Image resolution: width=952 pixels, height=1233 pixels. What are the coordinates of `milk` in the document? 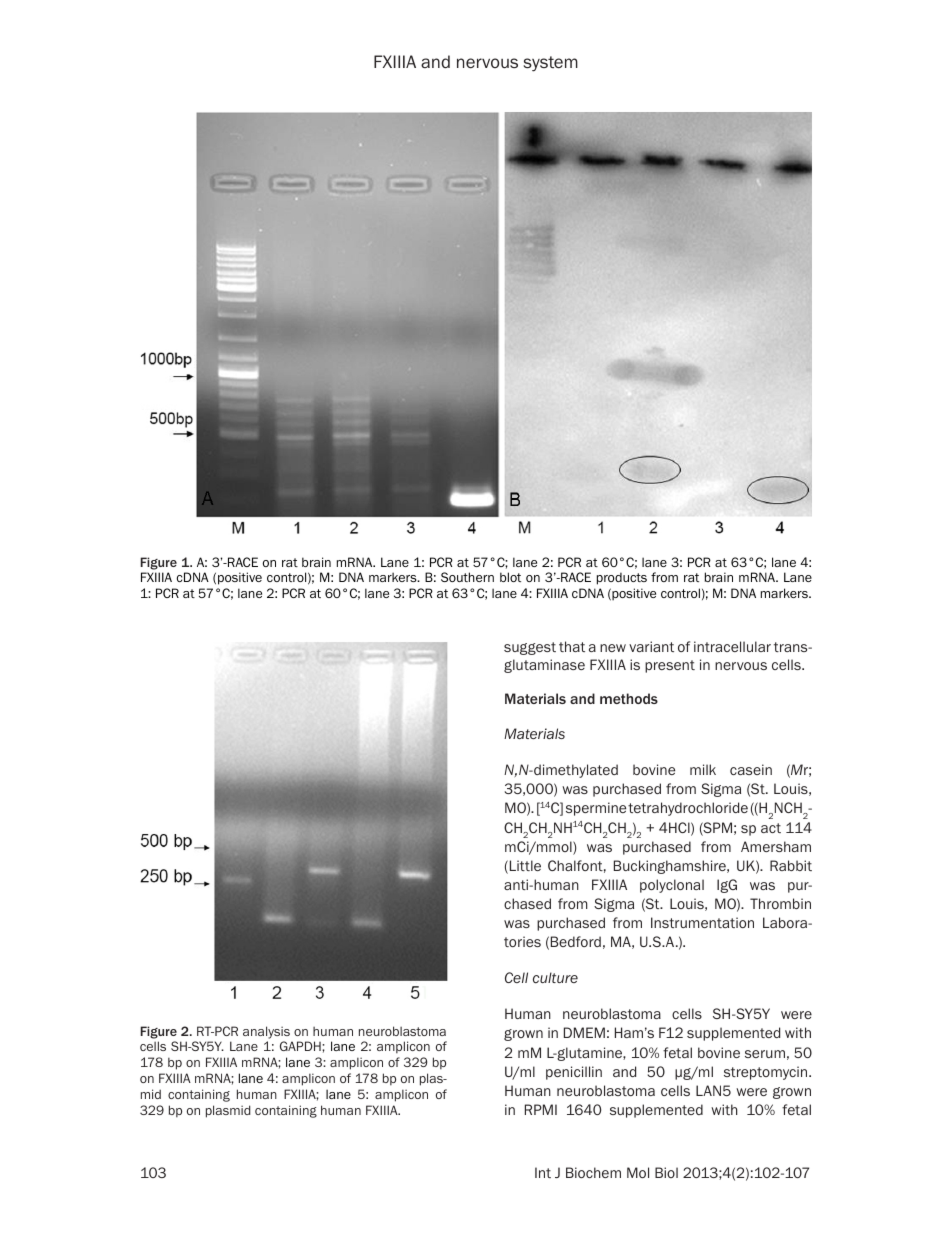 It's located at (703, 769).
